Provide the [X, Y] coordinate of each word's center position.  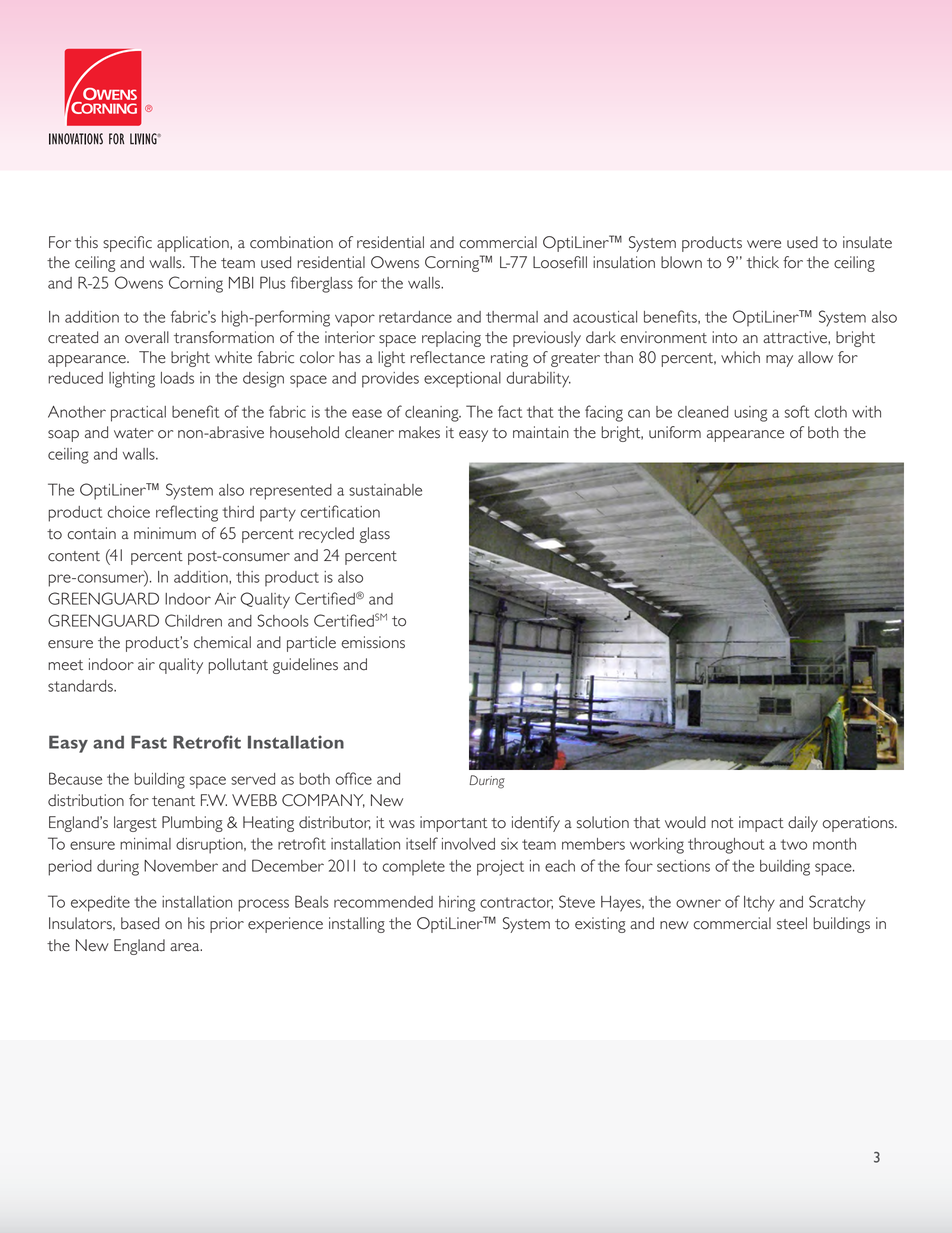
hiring [457, 904]
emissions [373, 642]
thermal [512, 317]
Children [193, 620]
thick [762, 262]
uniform [675, 432]
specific [127, 244]
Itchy [759, 904]
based [140, 923]
